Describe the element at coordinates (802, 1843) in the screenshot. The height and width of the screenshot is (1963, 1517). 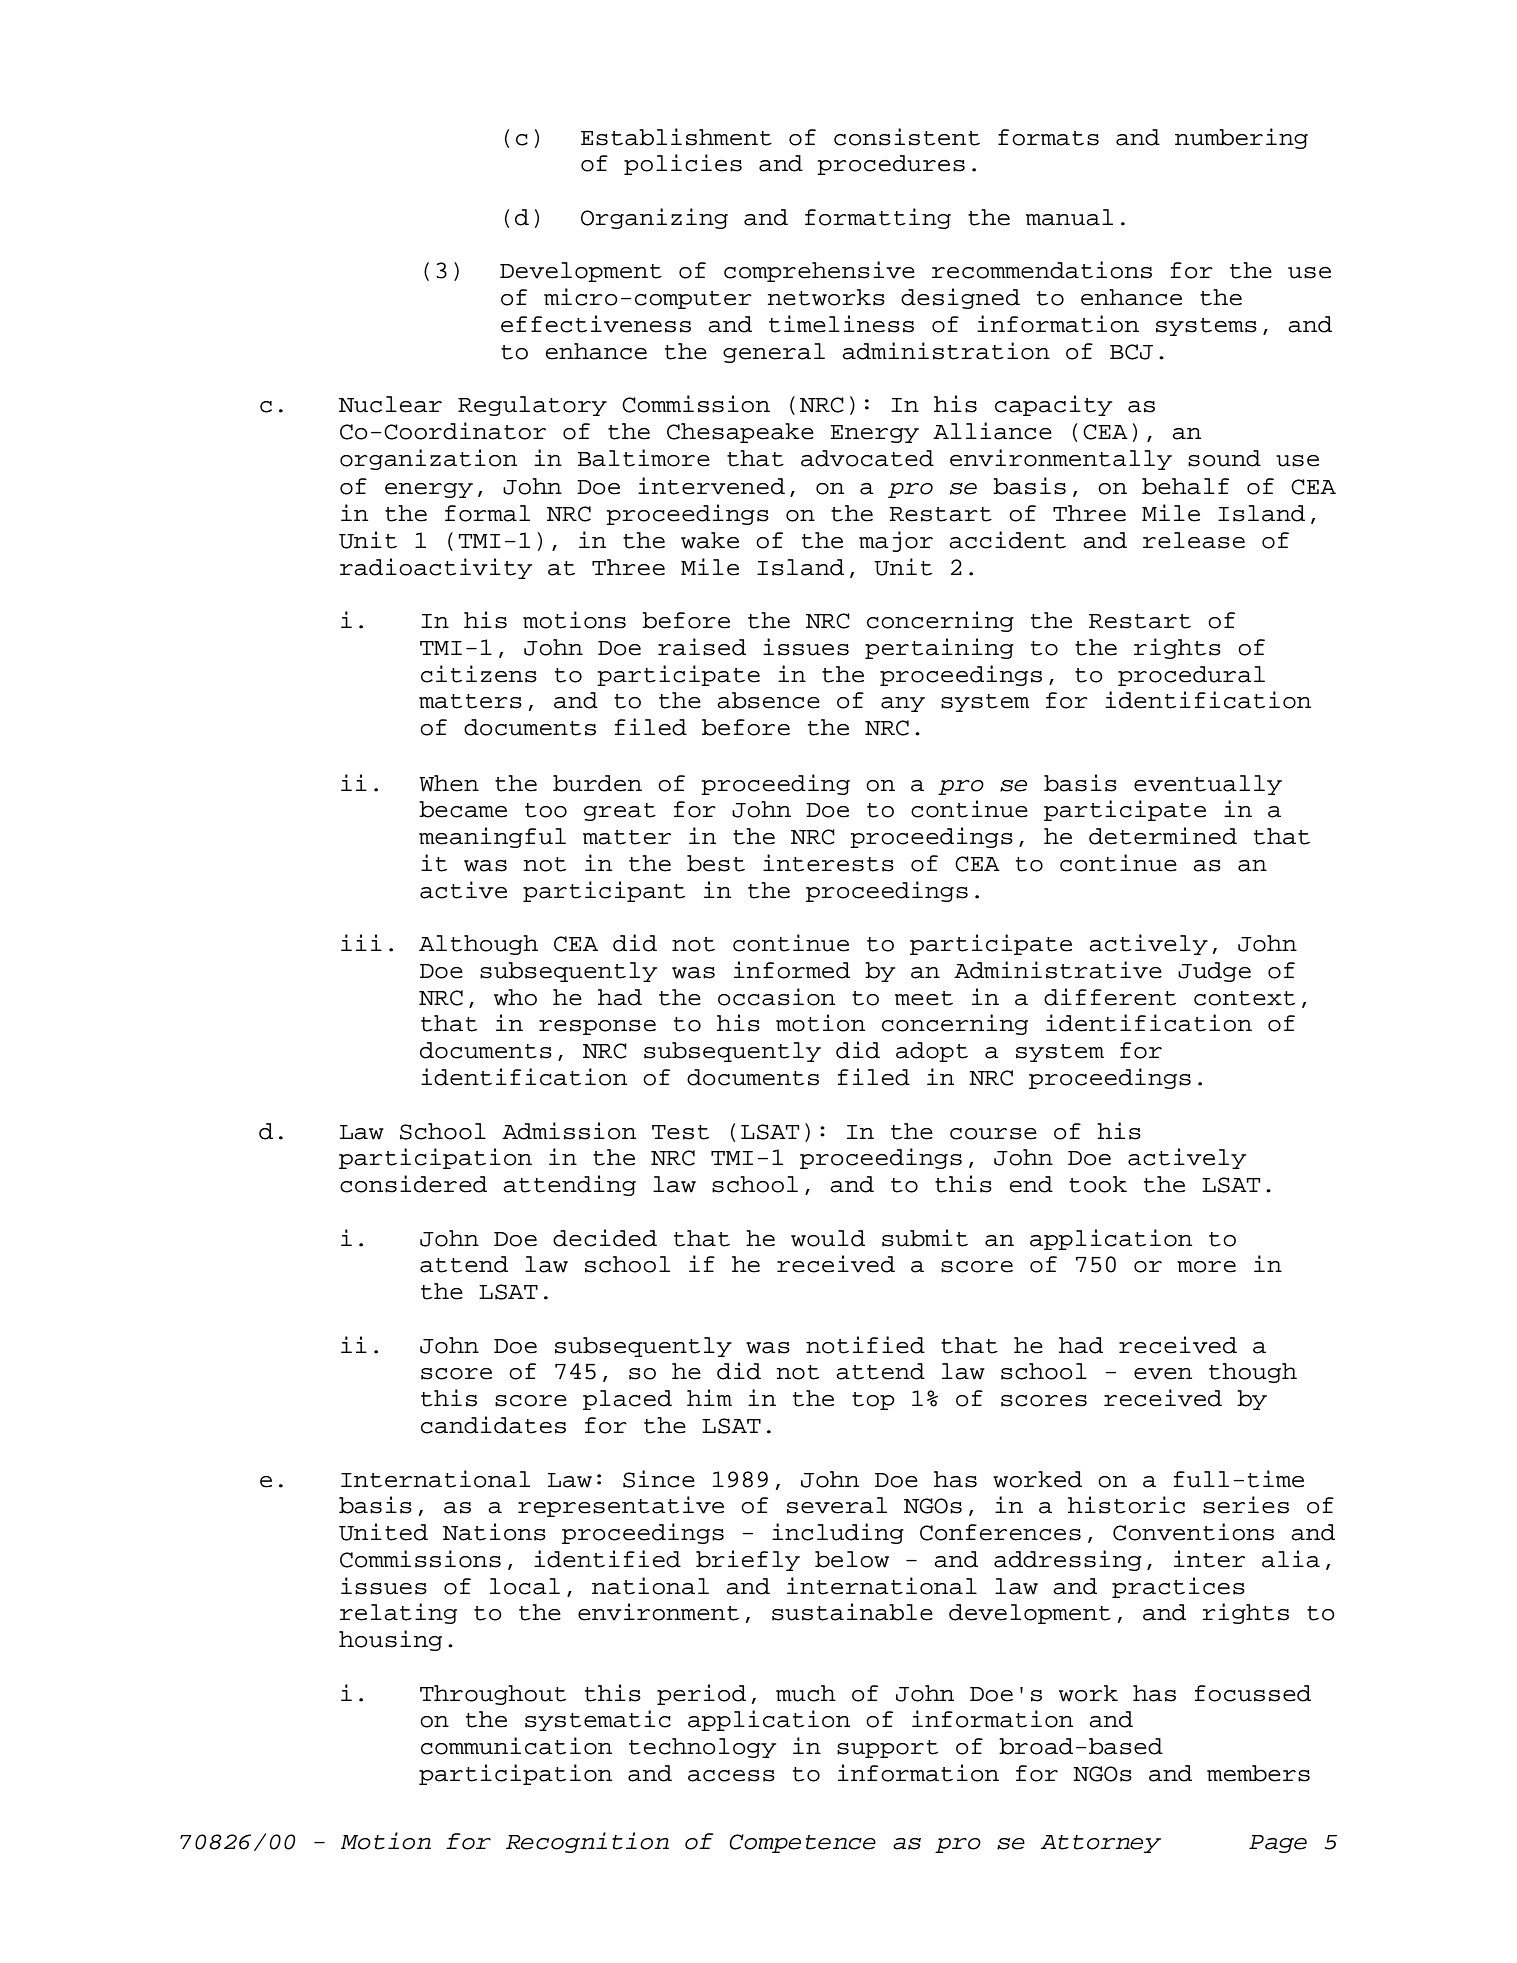
I see `Competence` at that location.
